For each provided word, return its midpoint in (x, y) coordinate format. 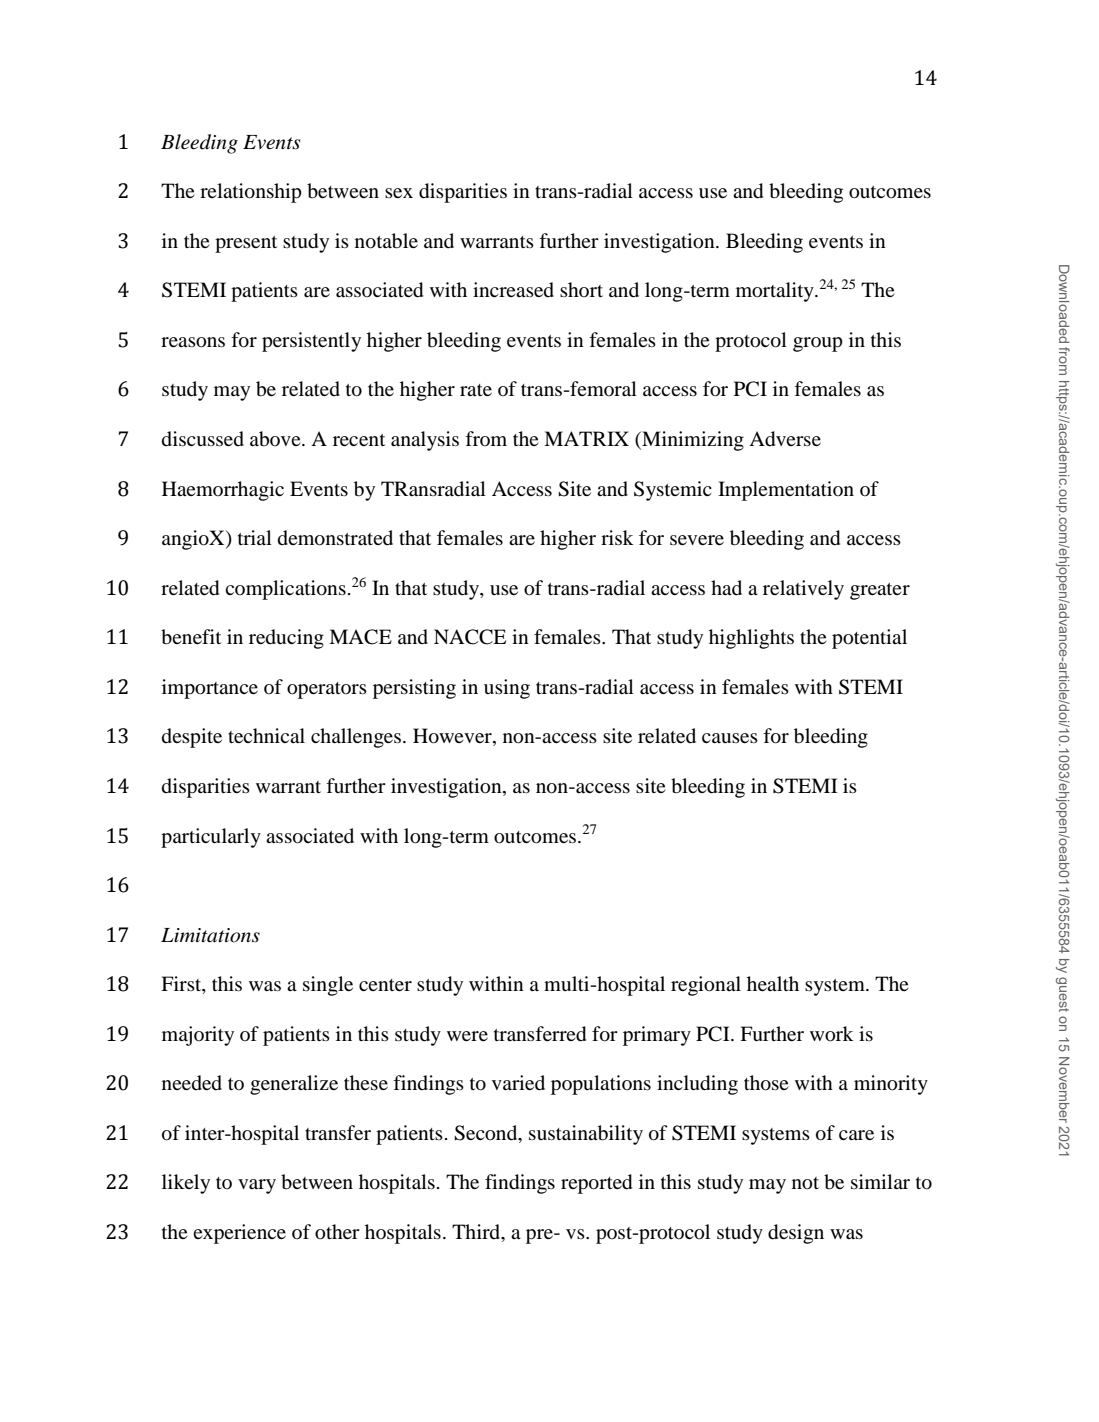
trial (255, 537)
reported (596, 1184)
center (385, 985)
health (773, 983)
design (796, 1234)
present (246, 244)
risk (617, 537)
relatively (803, 590)
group (818, 344)
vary (257, 1186)
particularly (211, 838)
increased (513, 290)
